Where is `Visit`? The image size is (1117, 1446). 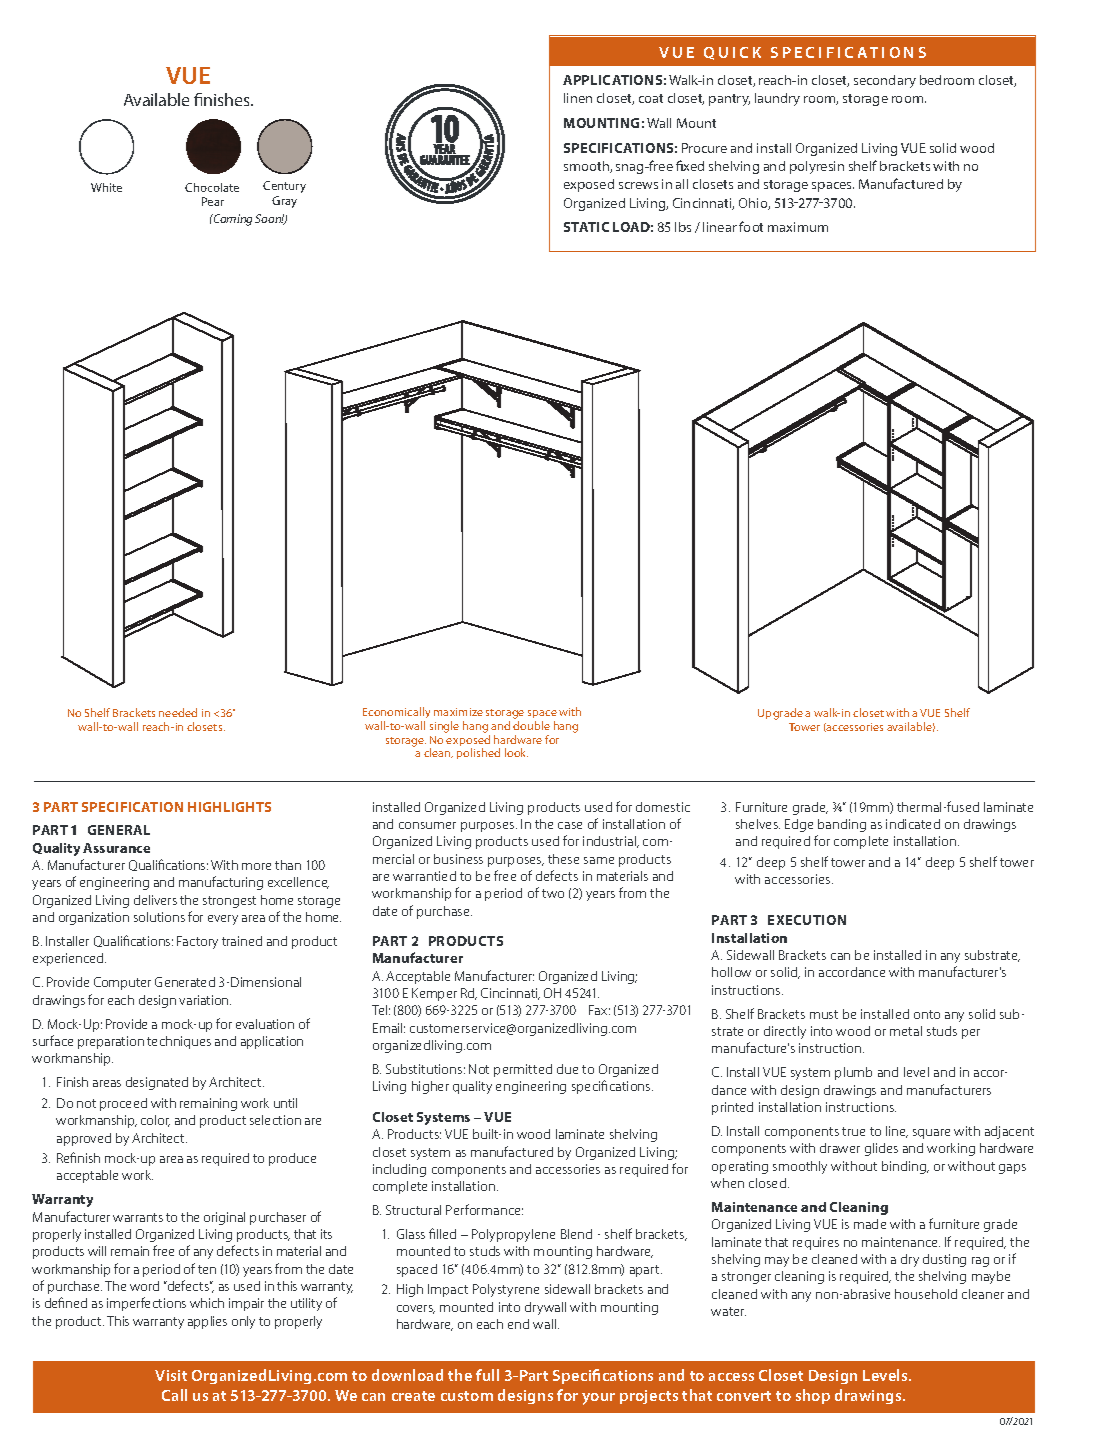 Visit is located at coordinates (171, 1375).
